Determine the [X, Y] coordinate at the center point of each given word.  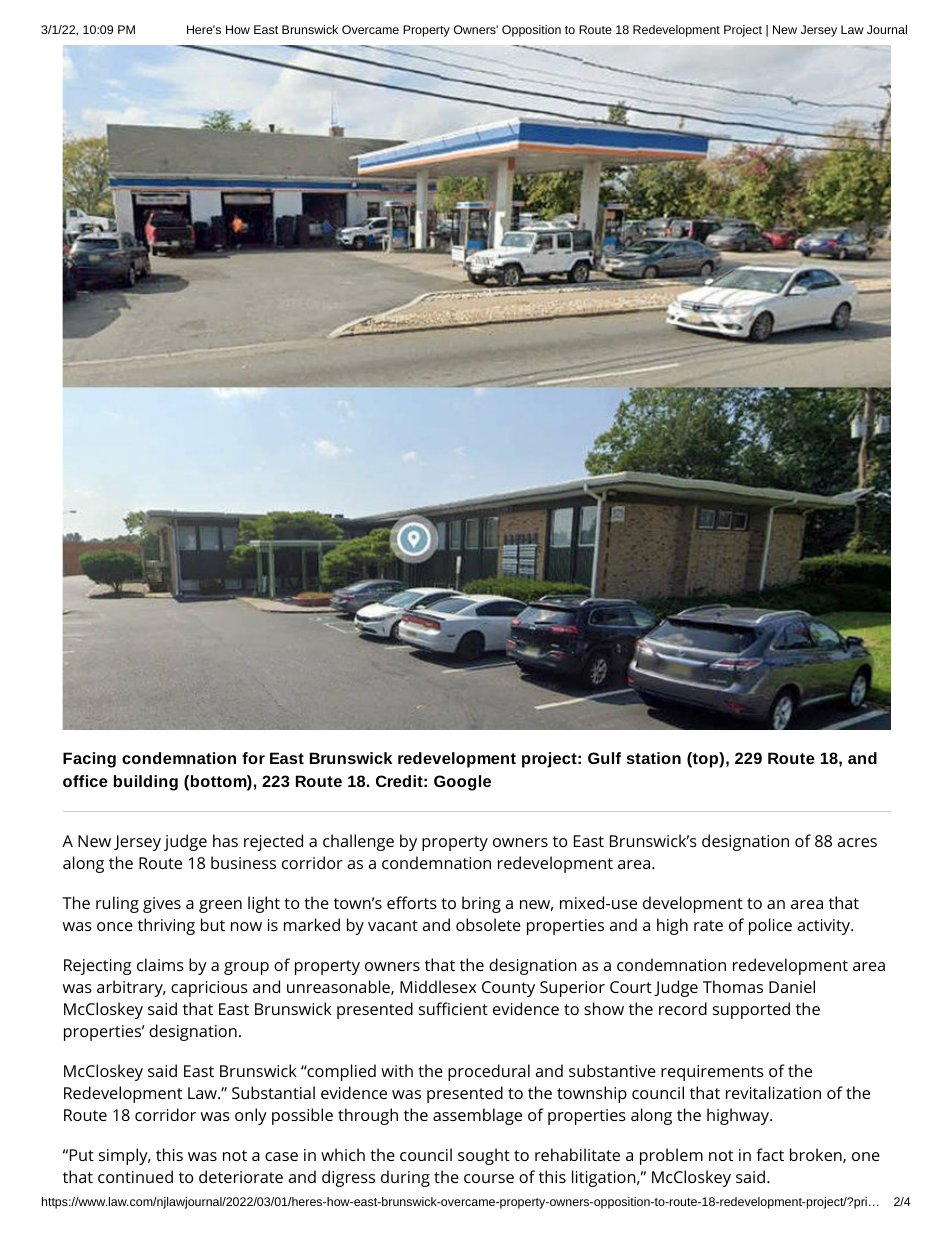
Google [462, 783]
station [654, 758]
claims [160, 964]
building [146, 783]
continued [135, 1176]
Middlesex [438, 986]
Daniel [792, 986]
